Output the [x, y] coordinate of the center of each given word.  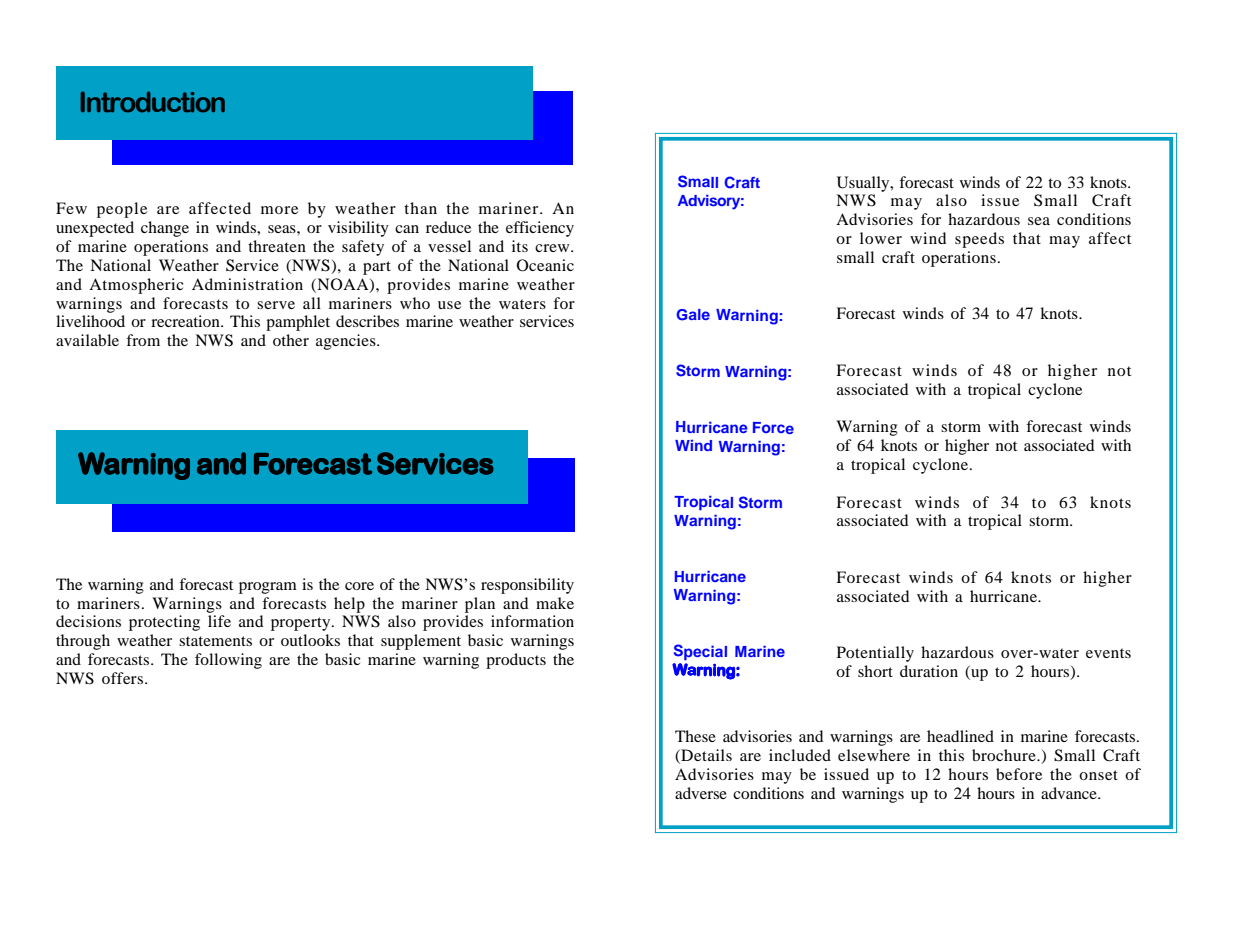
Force [773, 428]
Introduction [153, 102]
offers [122, 678]
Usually [864, 184]
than [420, 208]
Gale [693, 315]
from [143, 340]
